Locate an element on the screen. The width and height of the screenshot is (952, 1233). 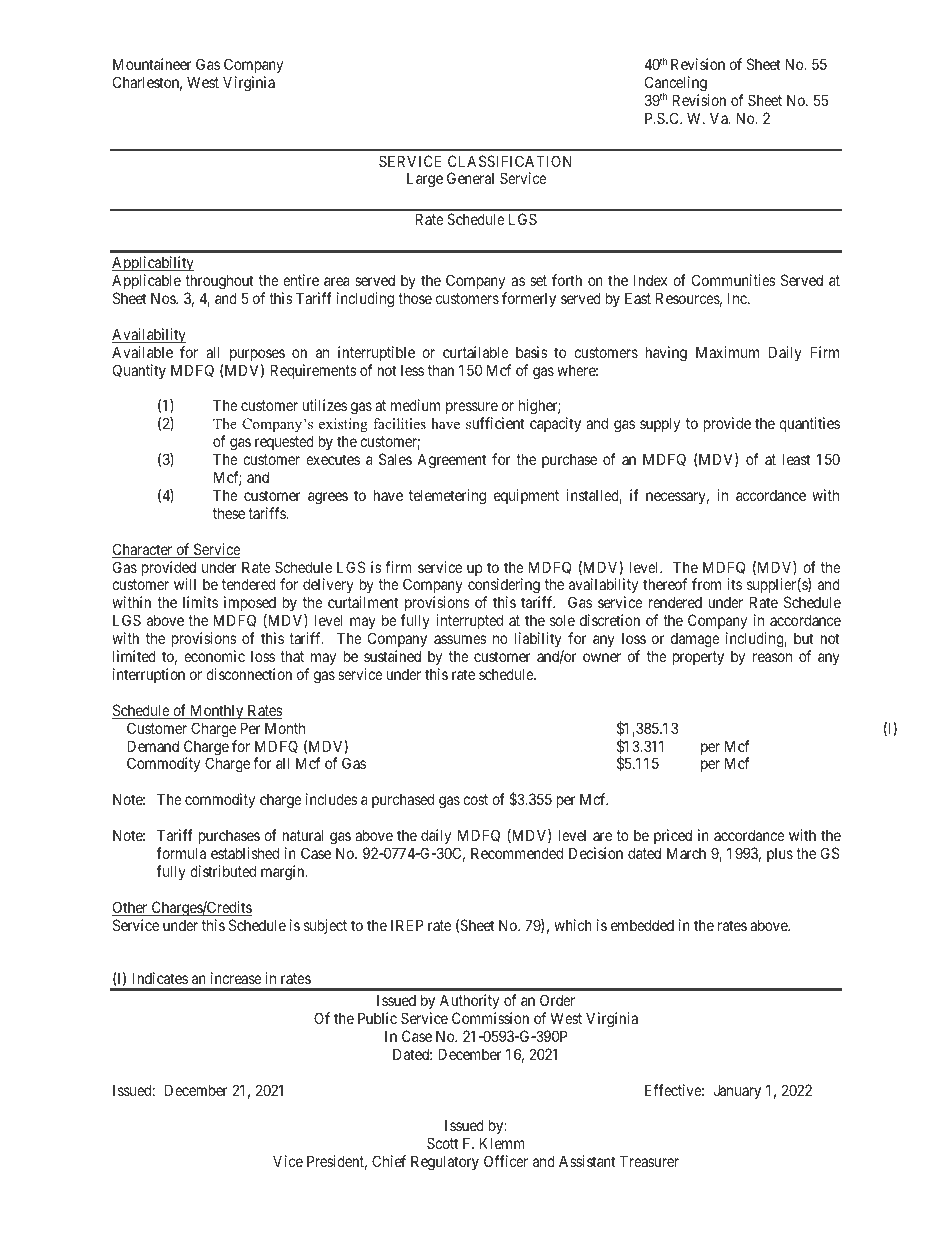
interrupted is located at coordinates (469, 621).
